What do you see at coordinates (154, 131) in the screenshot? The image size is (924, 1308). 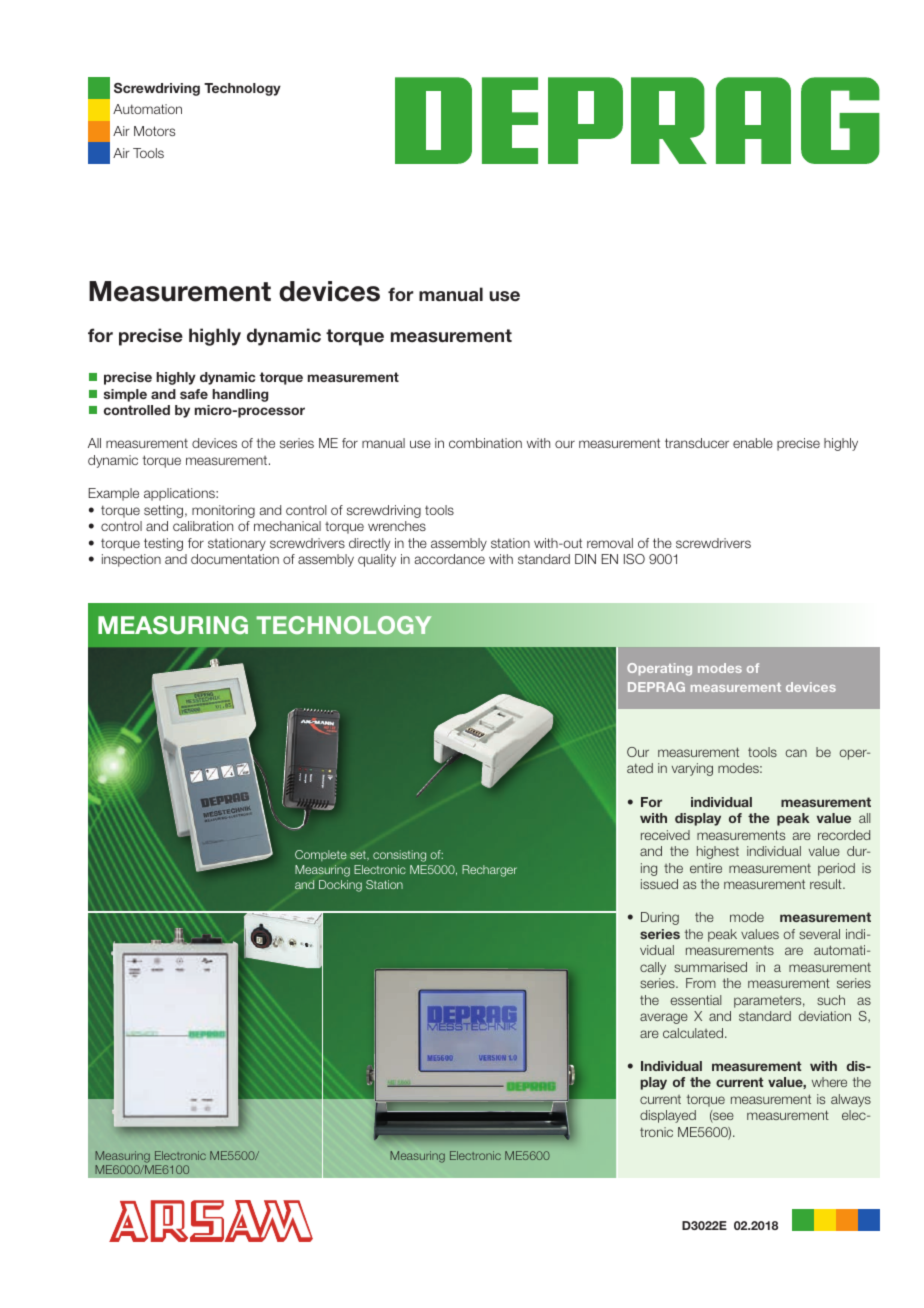 I see `Motors` at bounding box center [154, 131].
